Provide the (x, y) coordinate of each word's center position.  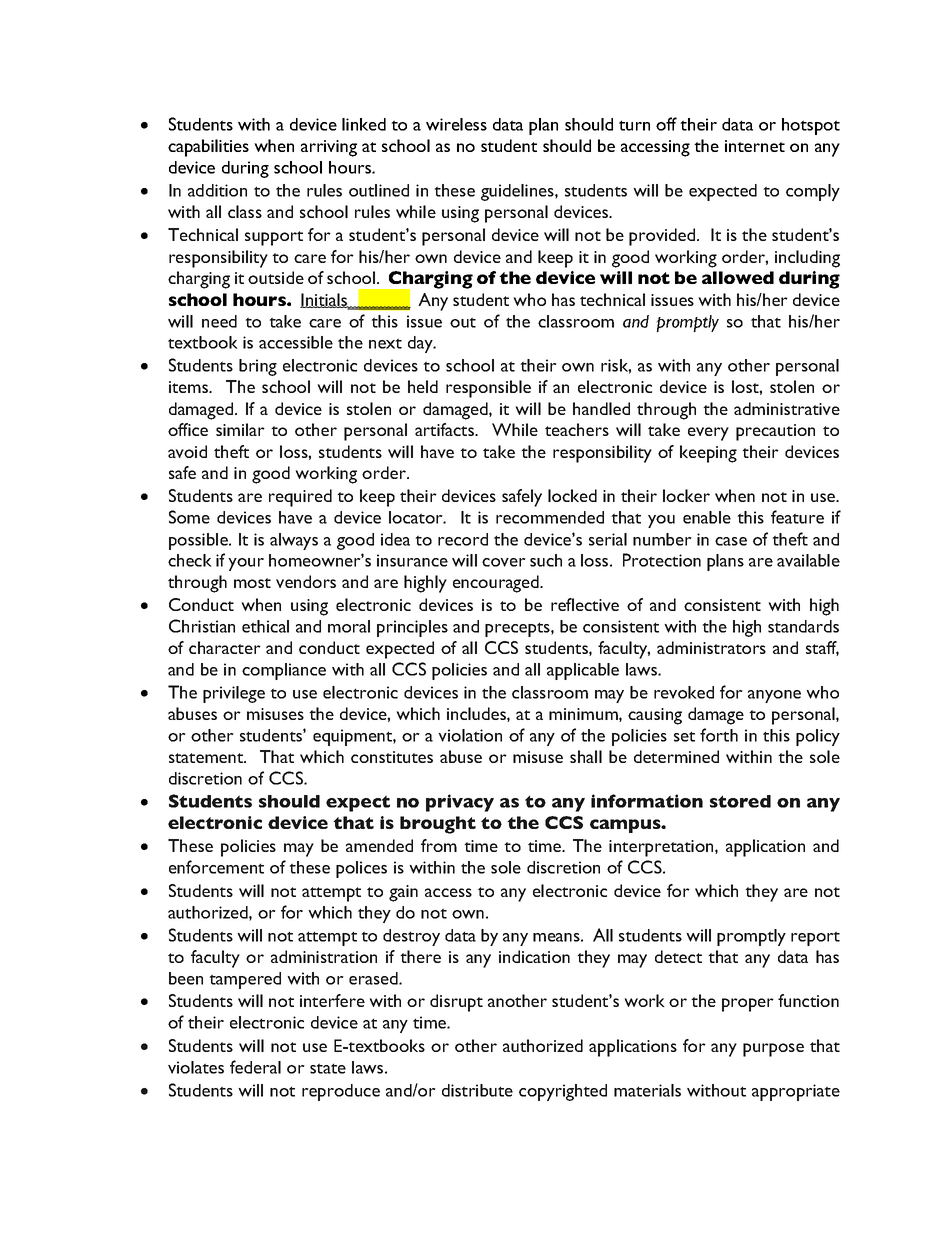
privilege (234, 694)
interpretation (662, 848)
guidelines (518, 192)
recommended (550, 517)
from (439, 845)
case (731, 541)
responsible (488, 389)
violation (470, 735)
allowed (738, 277)
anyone (774, 696)
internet (755, 146)
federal (255, 1067)
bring (258, 367)
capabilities (208, 148)
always (294, 541)
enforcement (216, 867)
